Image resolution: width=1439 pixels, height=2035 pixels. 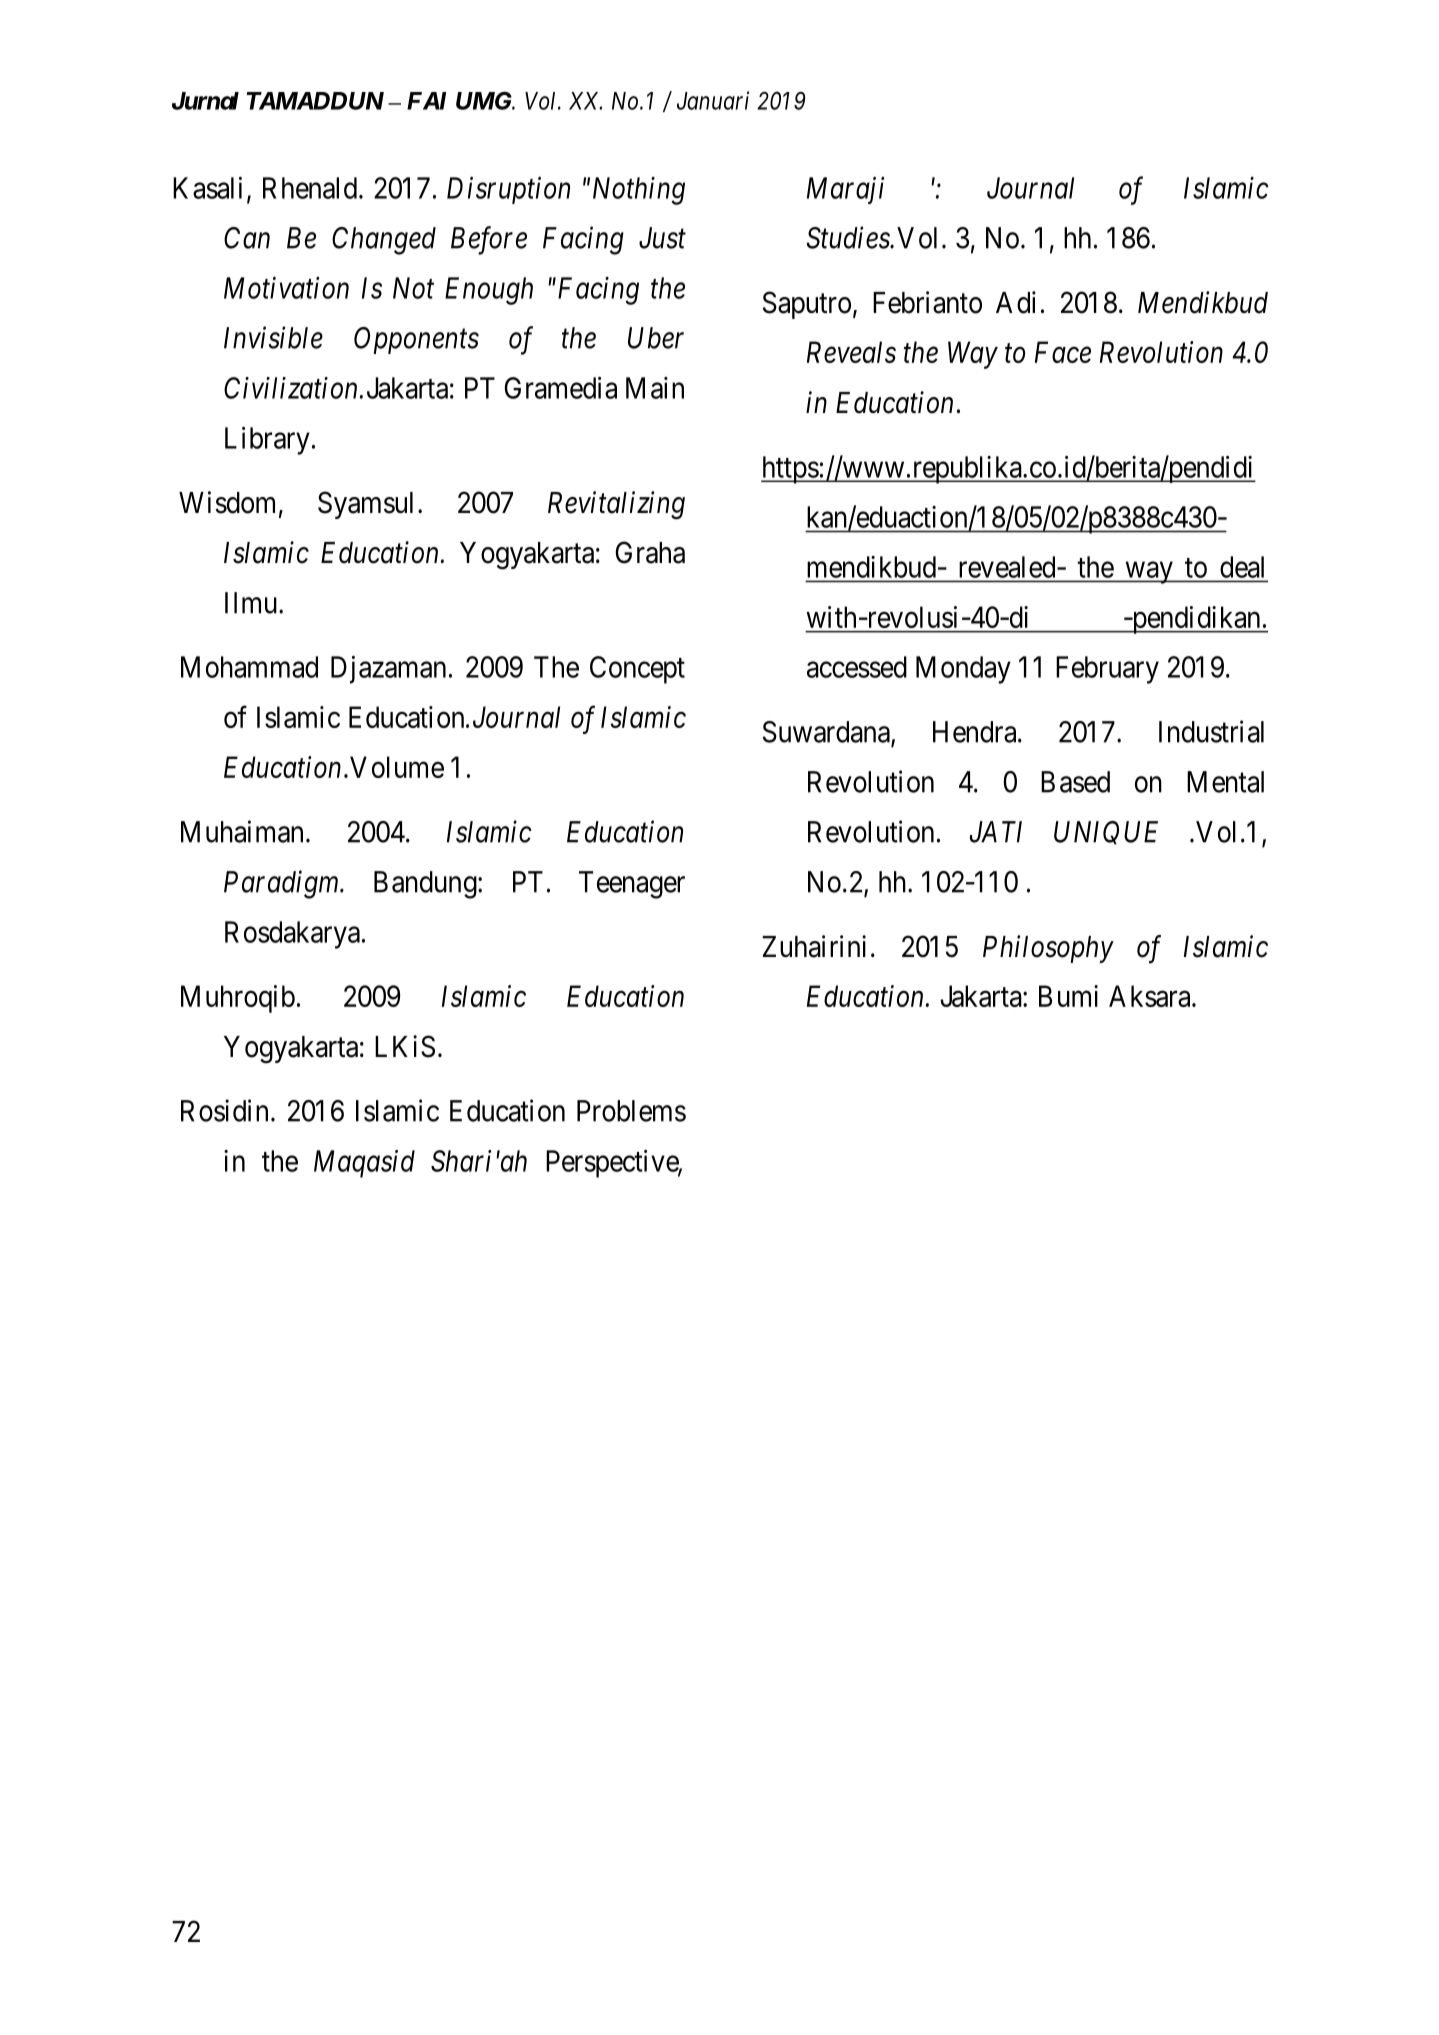 What do you see at coordinates (857, 667) in the screenshot?
I see `accessed` at bounding box center [857, 667].
